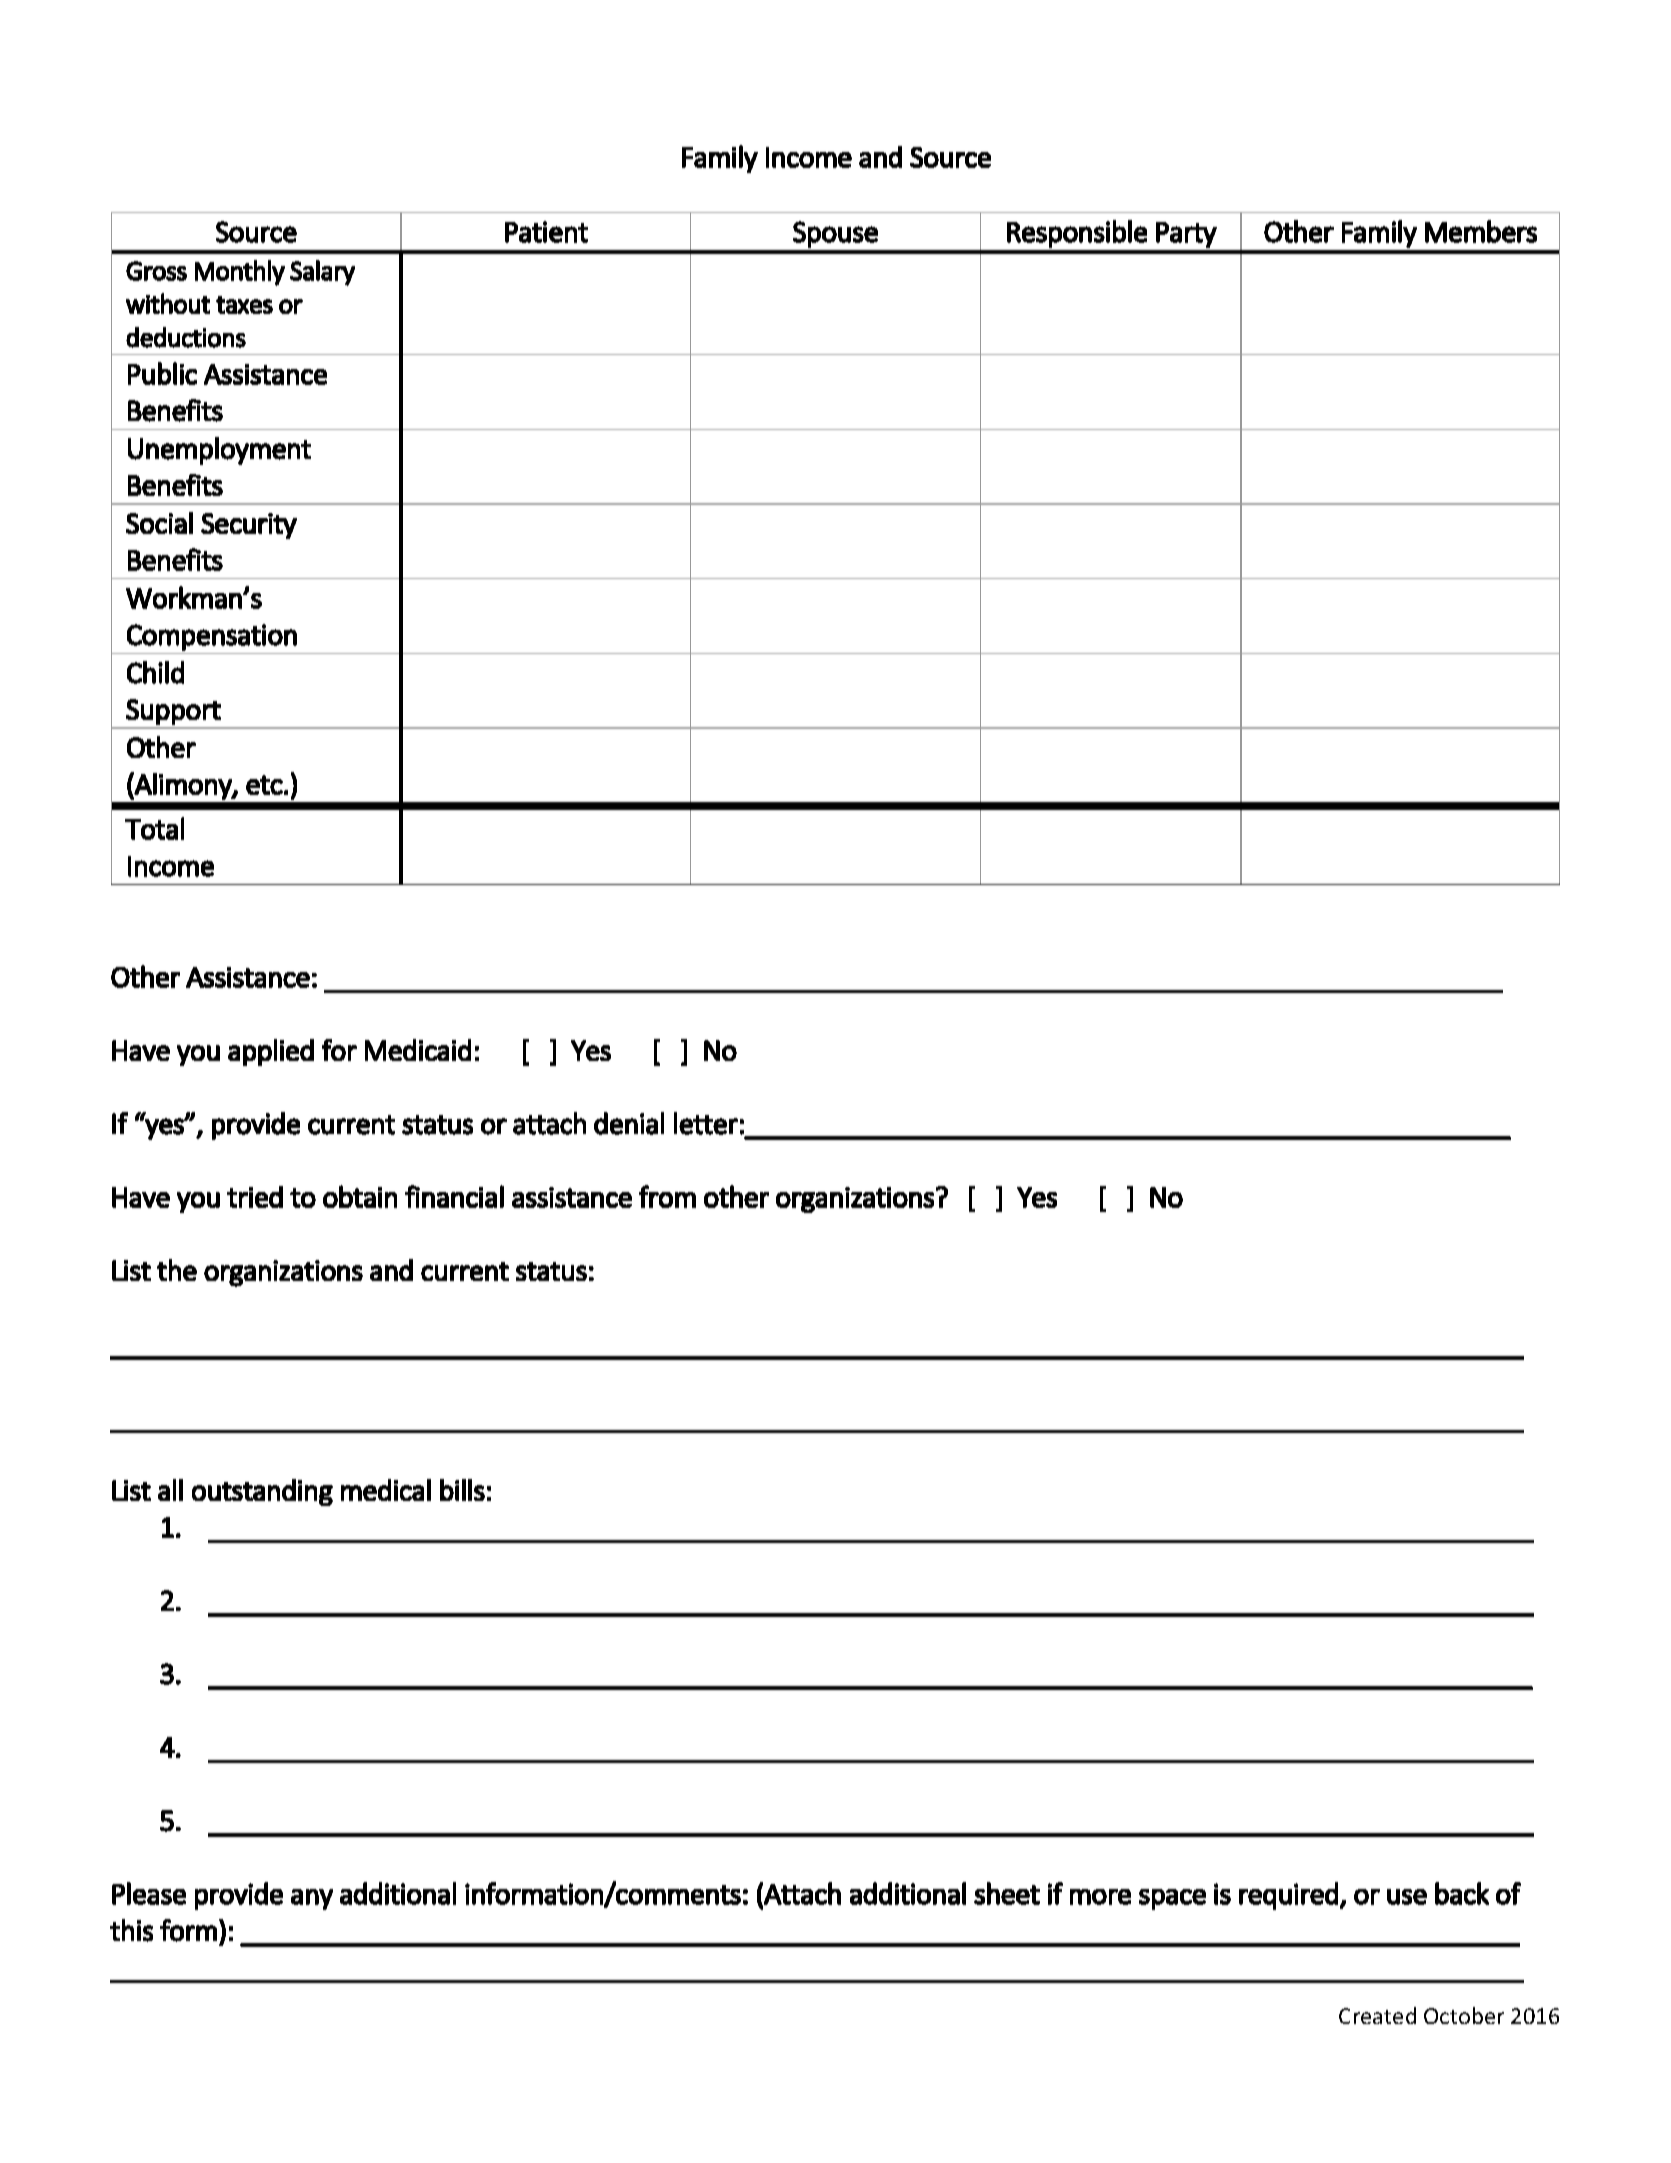 The image size is (1671, 2163). Describe the element at coordinates (1186, 235) in the screenshot. I see `Party` at that location.
